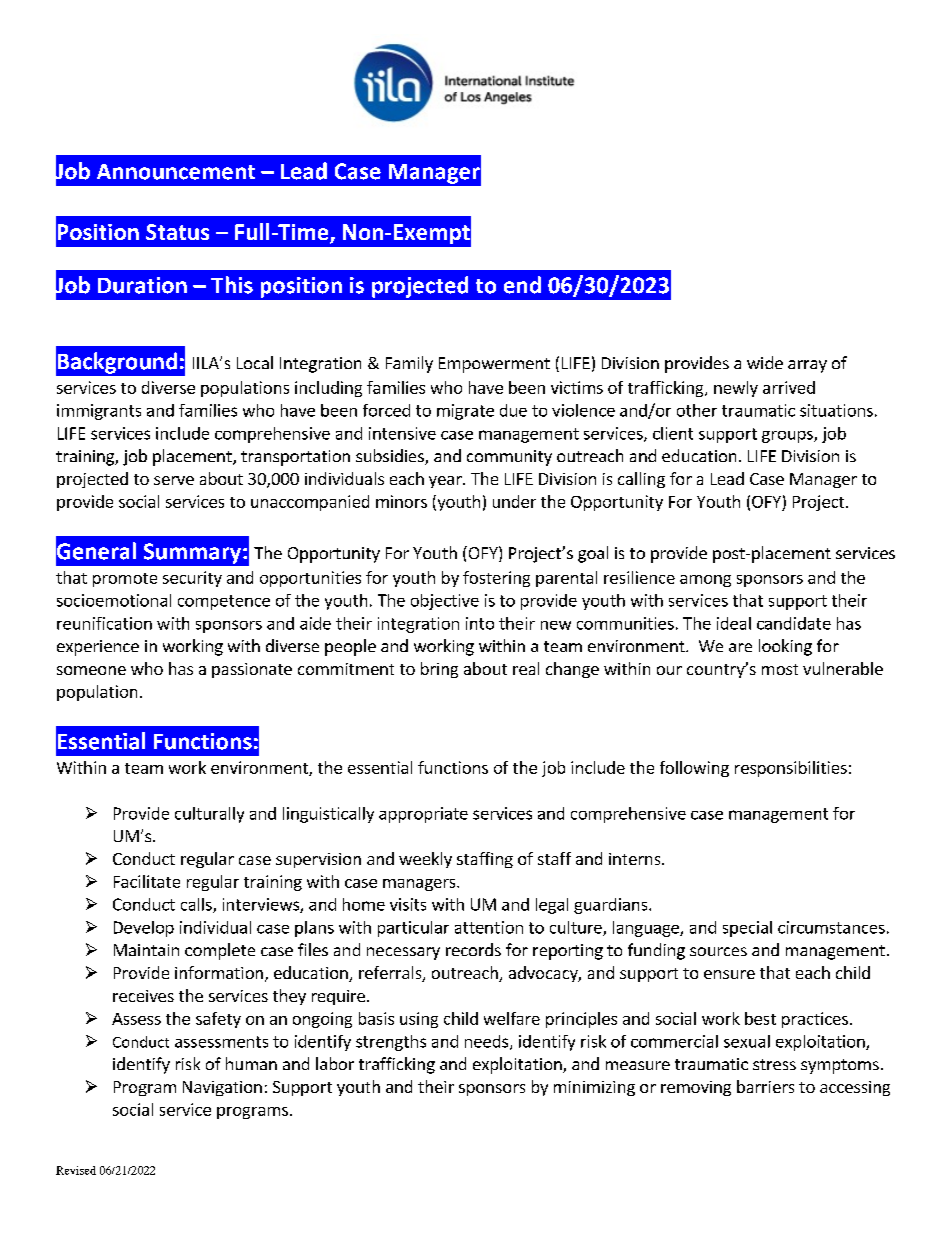  Describe the element at coordinates (705, 581) in the screenshot. I see `among` at that location.
